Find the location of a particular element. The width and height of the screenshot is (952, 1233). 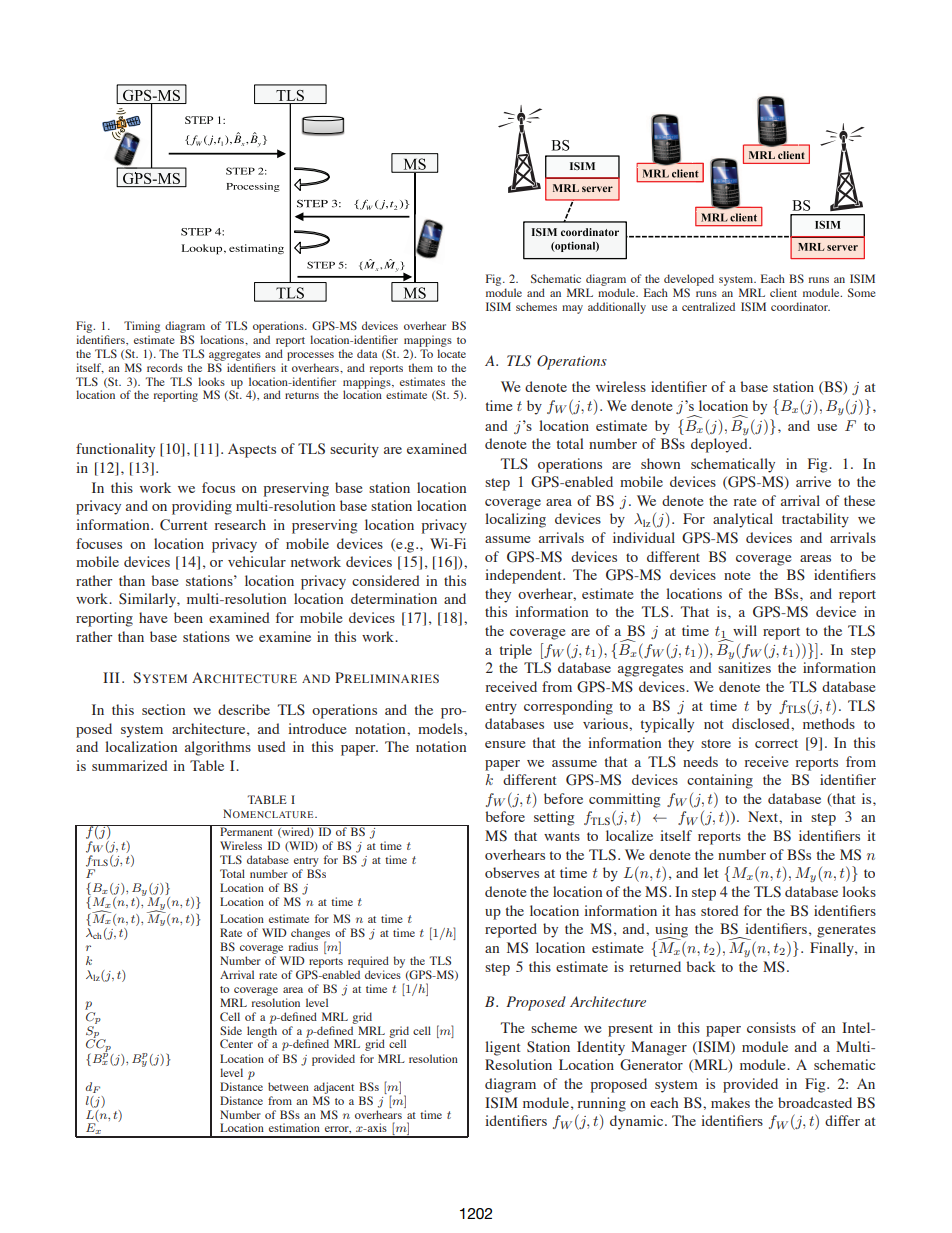

disclosed is located at coordinates (762, 723).
